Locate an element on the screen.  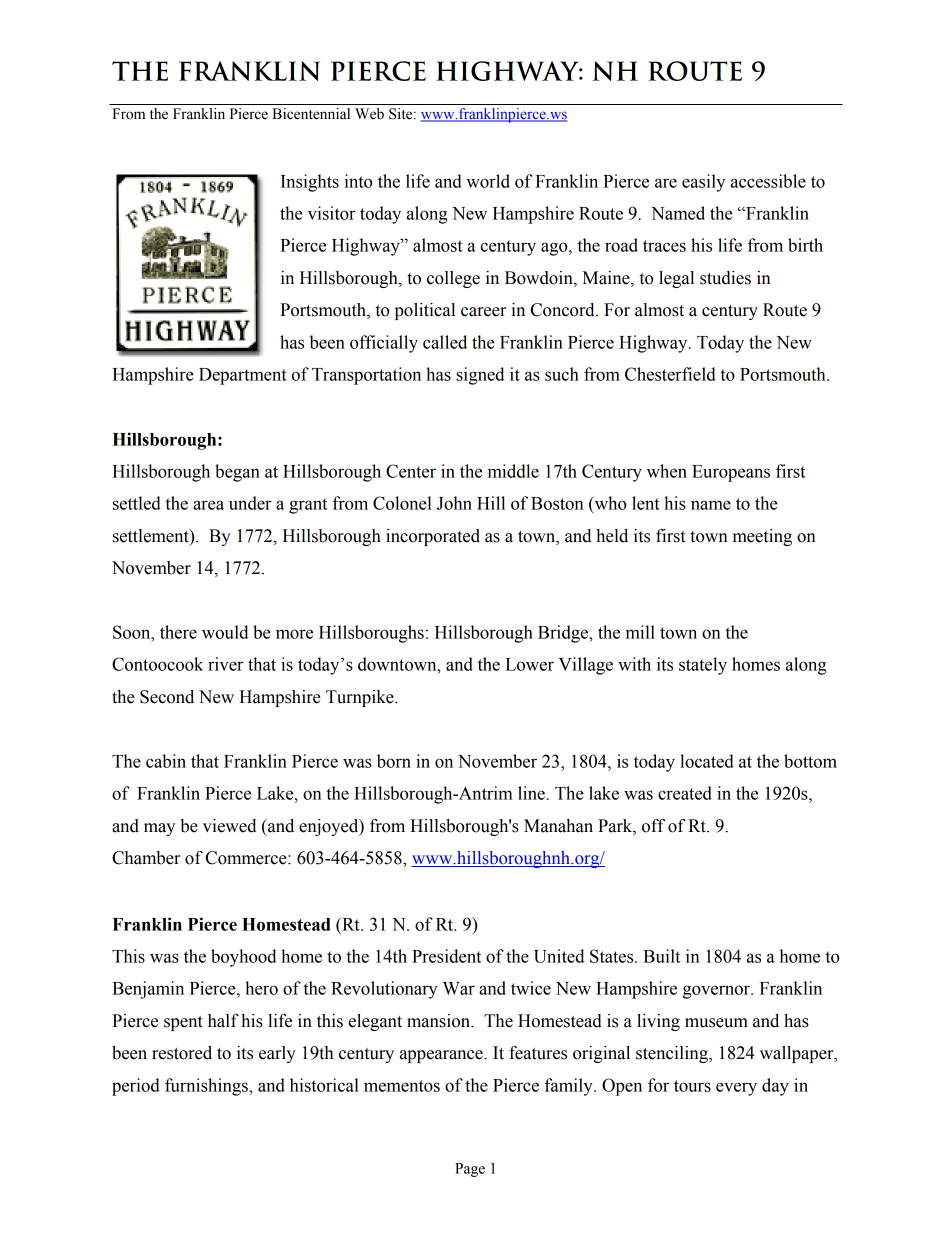
Bicentennial is located at coordinates (311, 114).
